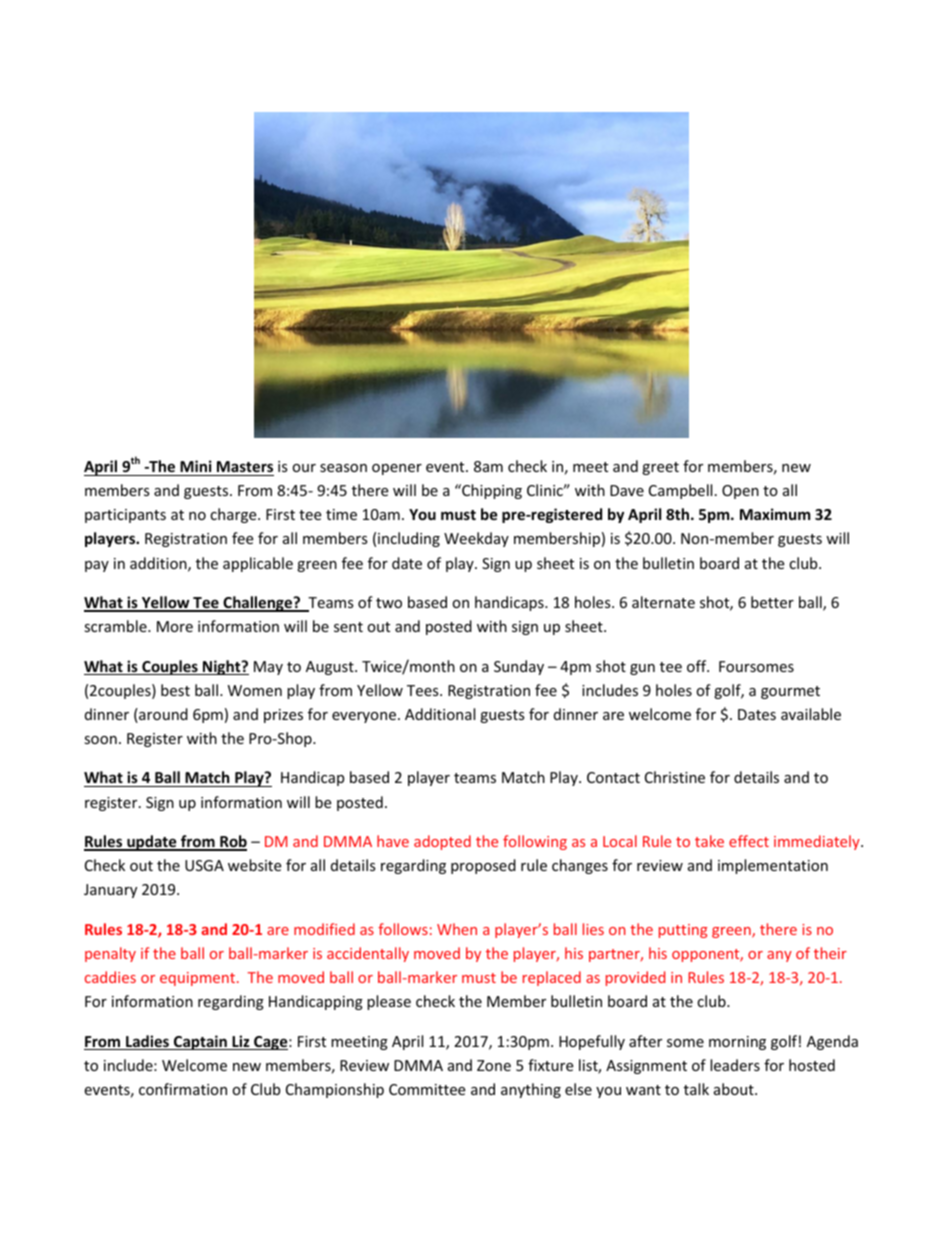 Image resolution: width=952 pixels, height=1233 pixels. I want to click on website, so click(254, 865).
